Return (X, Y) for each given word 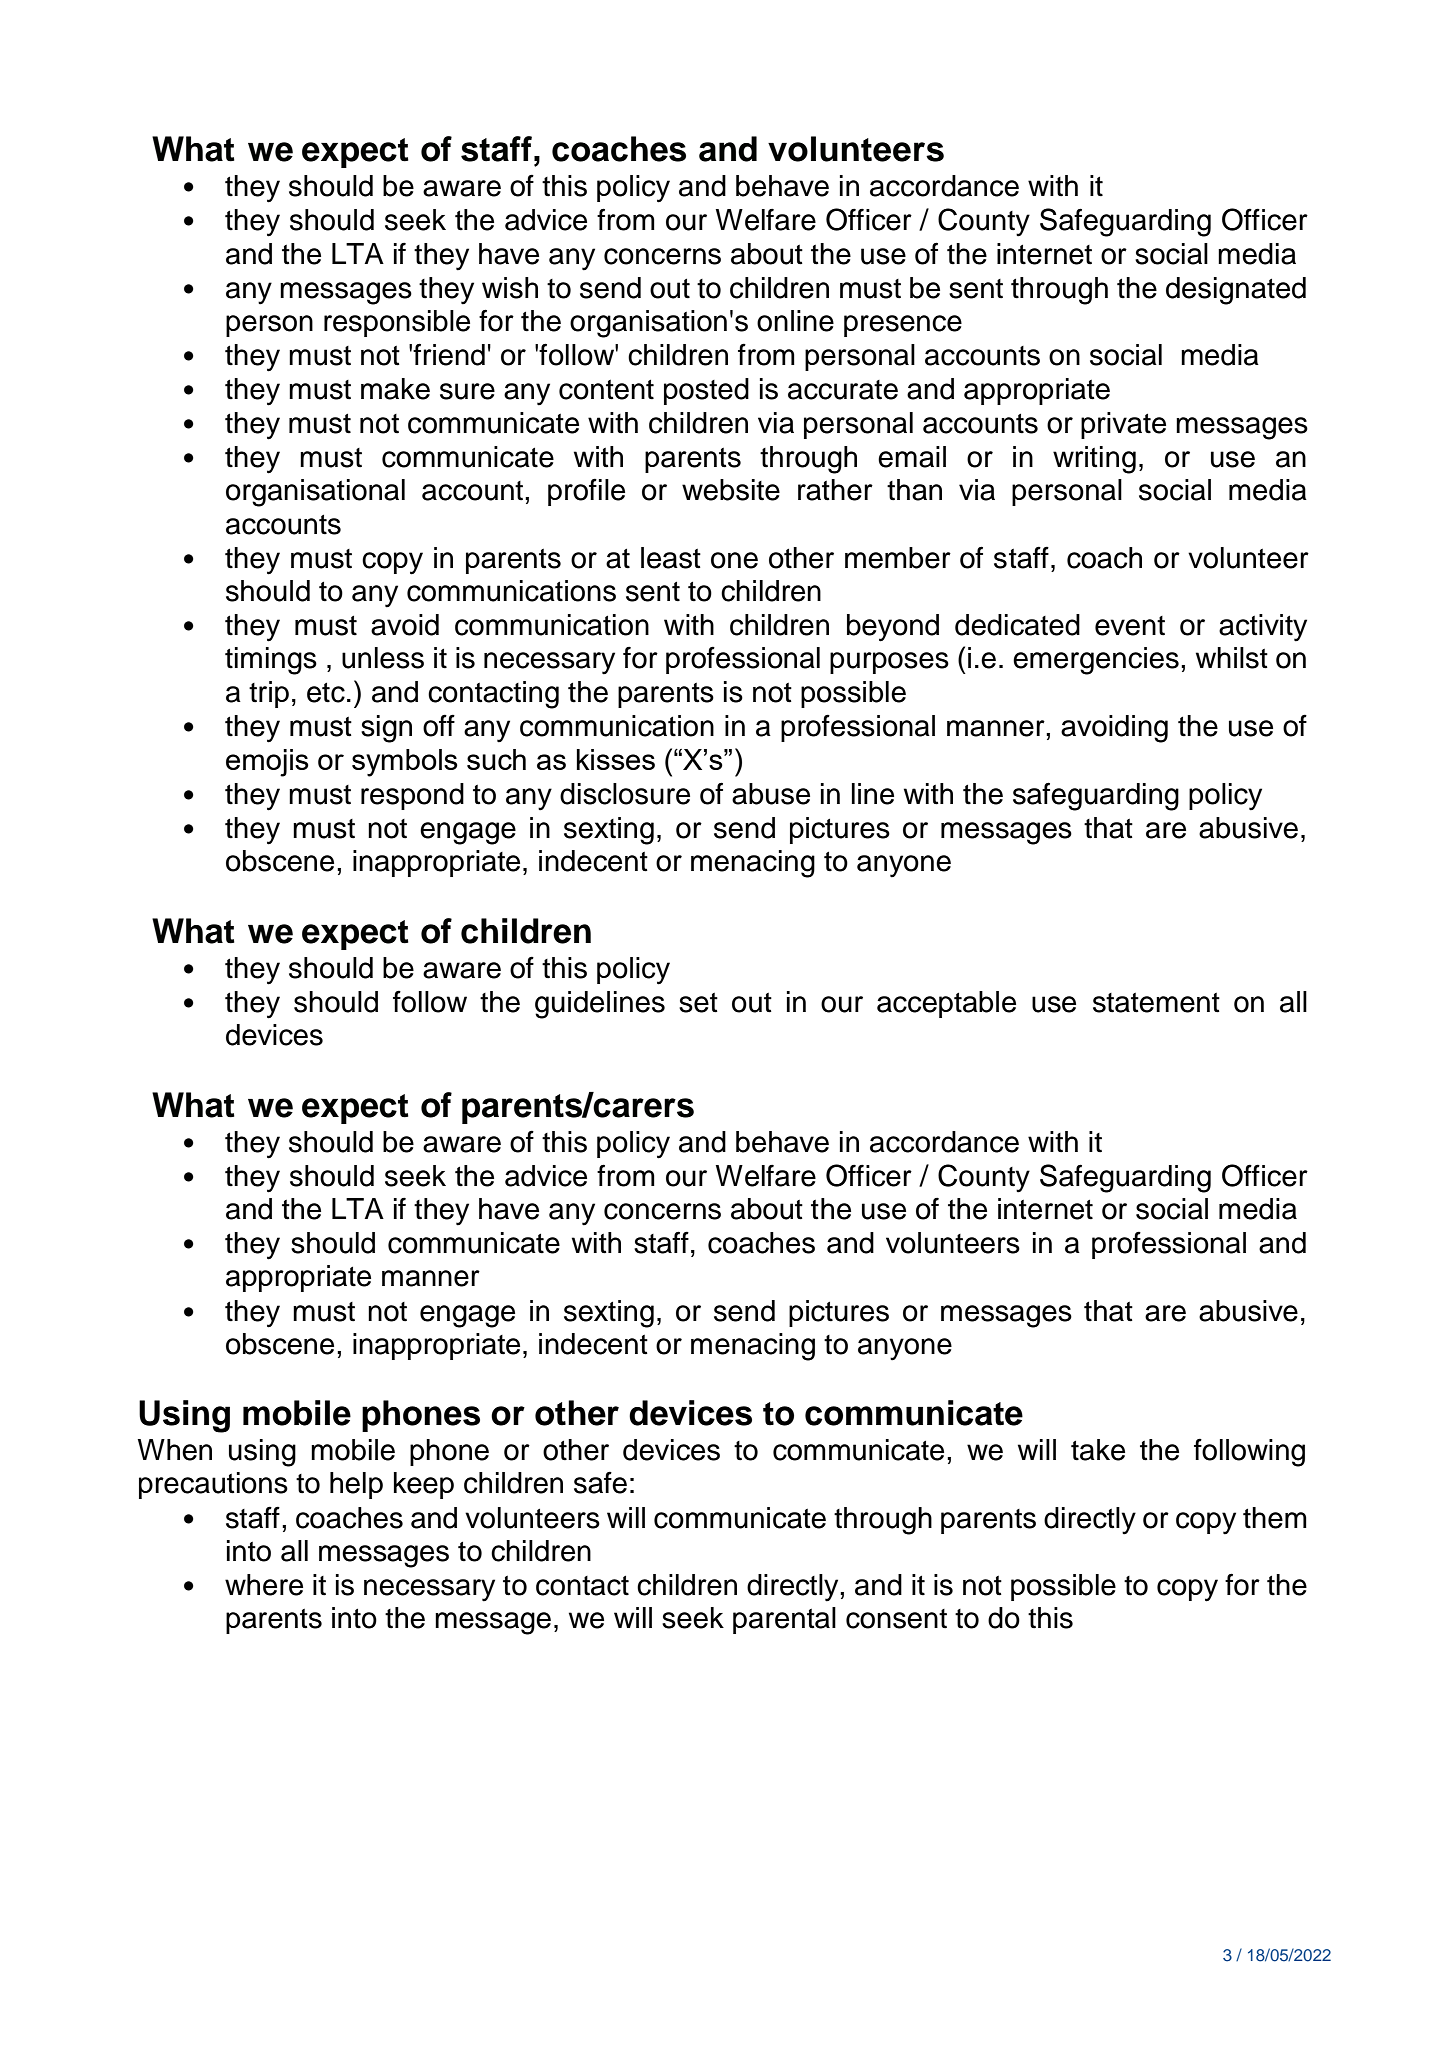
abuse (771, 794)
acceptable (946, 1004)
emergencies (1096, 661)
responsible (397, 323)
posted (706, 391)
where (264, 1585)
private (1123, 425)
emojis (267, 763)
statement (1156, 1003)
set (698, 1003)
